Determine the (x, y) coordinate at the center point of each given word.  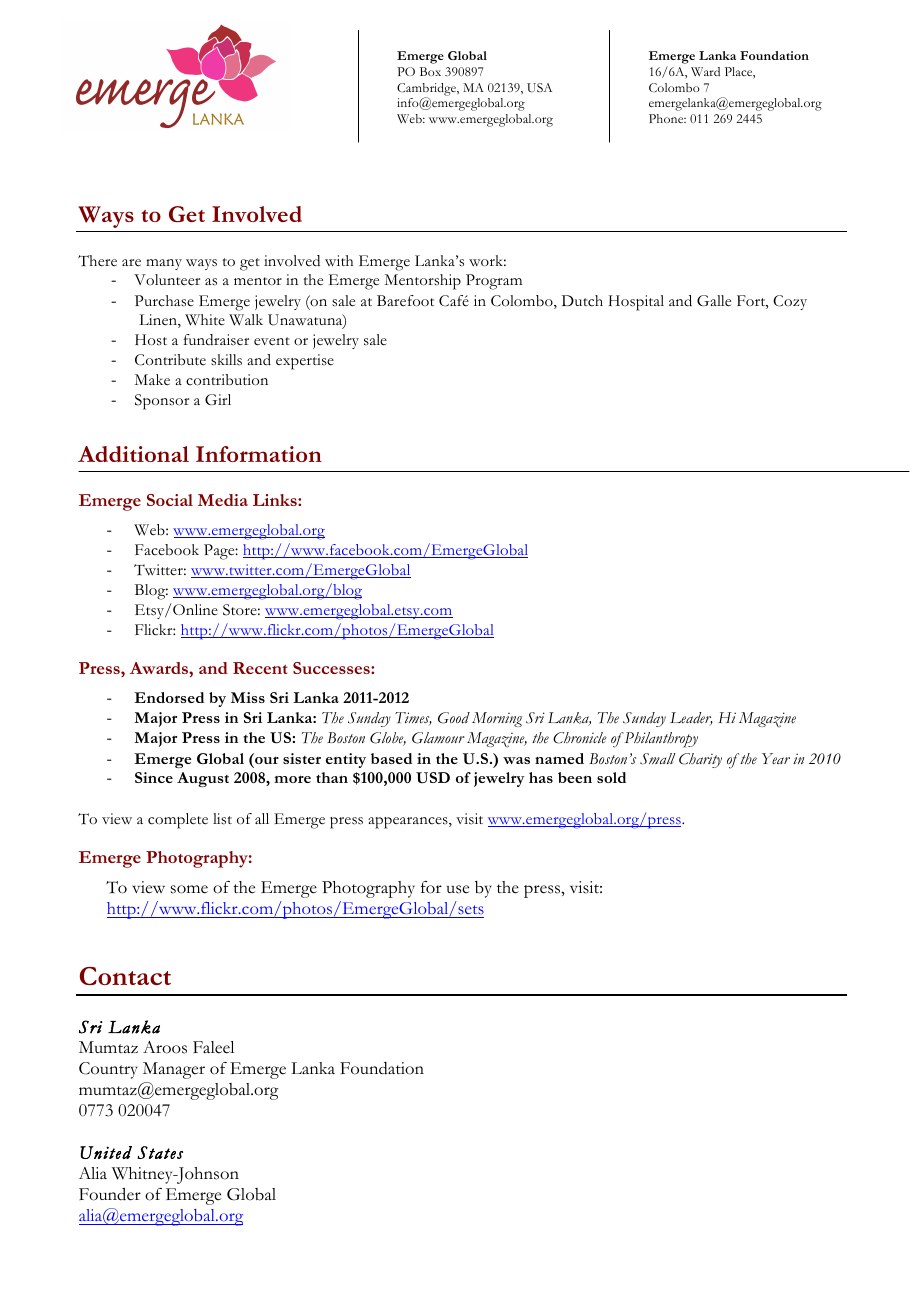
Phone (667, 118)
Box (430, 71)
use (458, 889)
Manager (174, 1070)
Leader (691, 718)
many (164, 264)
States (160, 1152)
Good (454, 718)
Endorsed (169, 697)
